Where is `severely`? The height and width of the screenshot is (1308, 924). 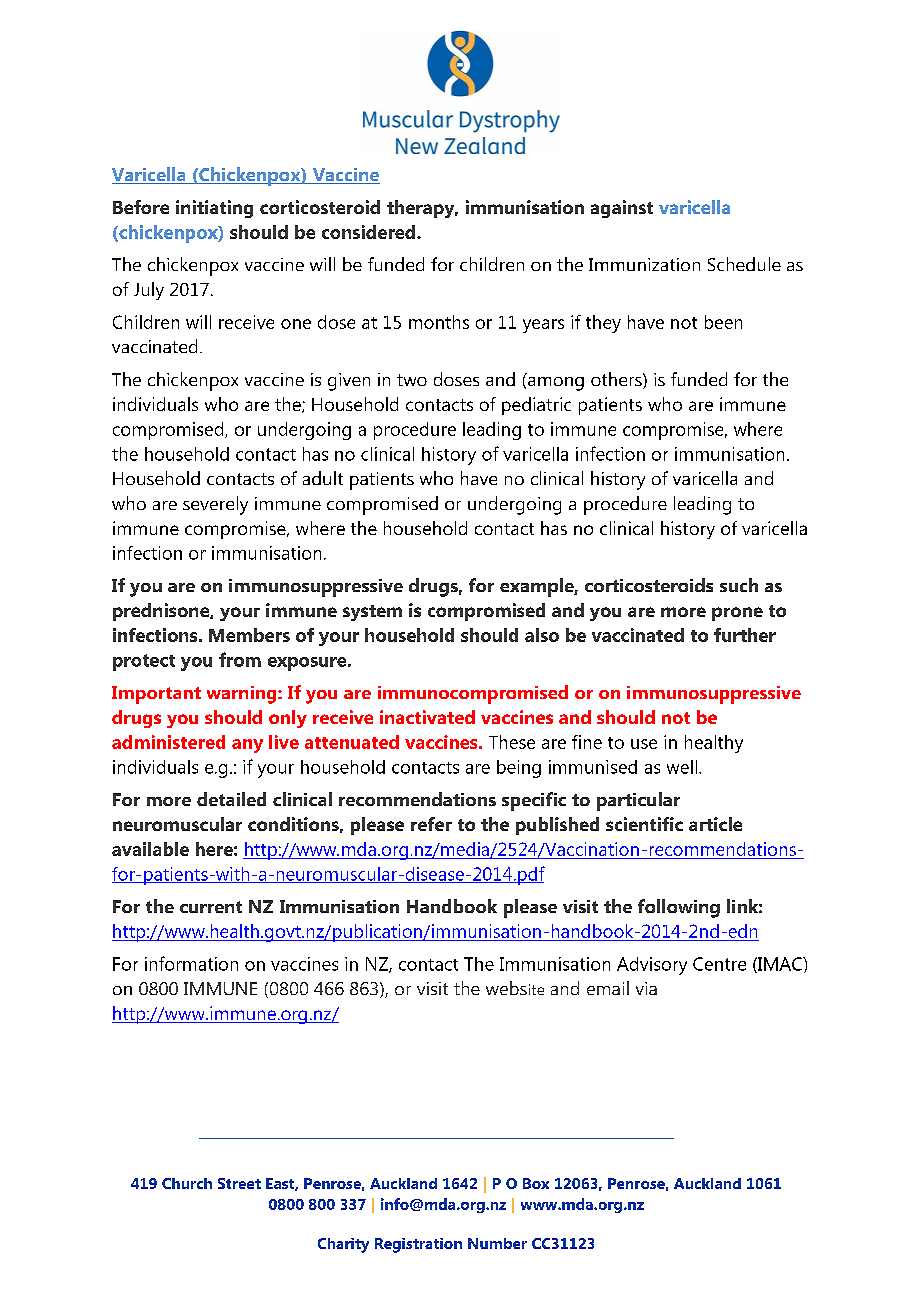
severely is located at coordinates (215, 505).
